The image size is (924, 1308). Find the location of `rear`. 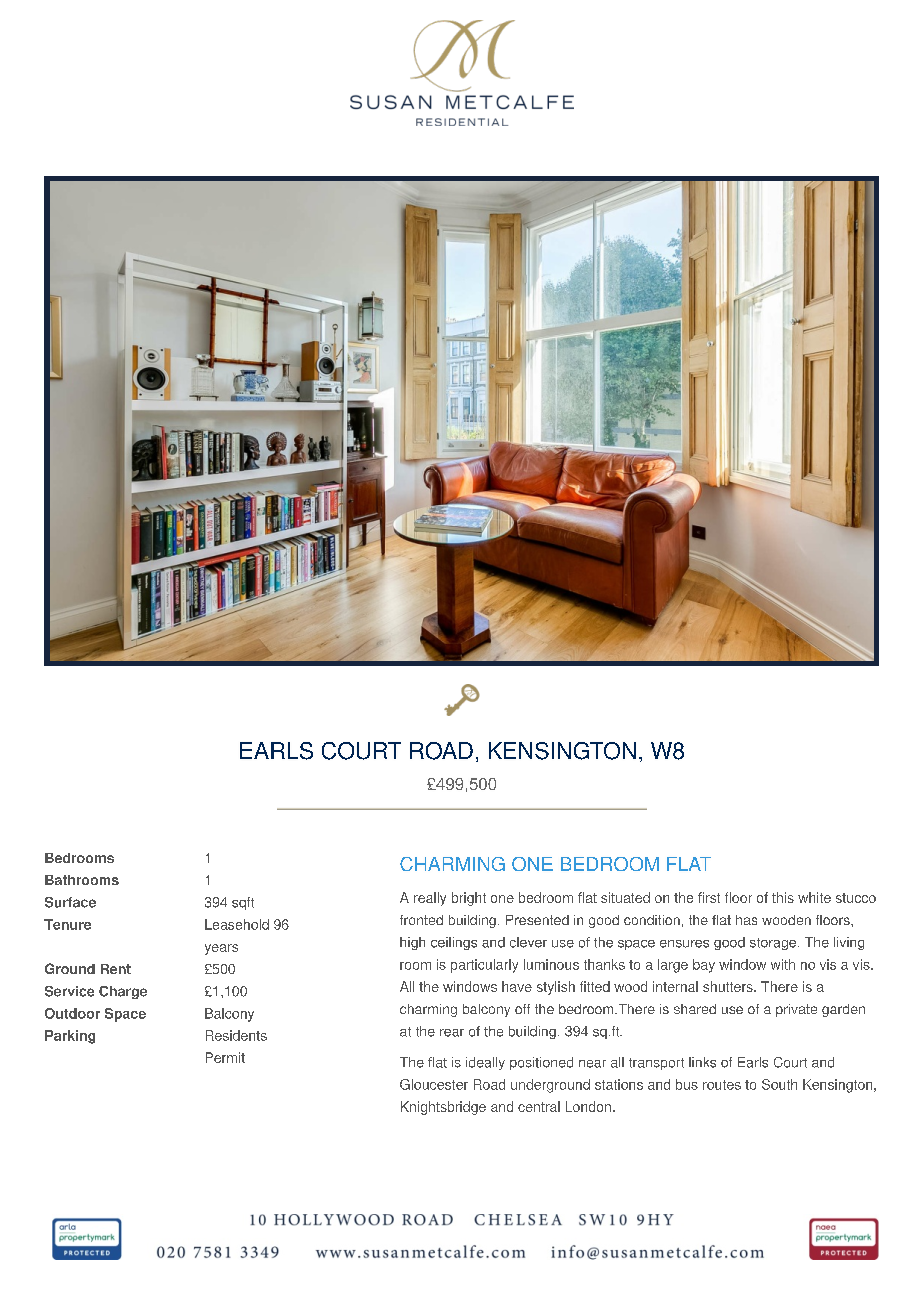

rear is located at coordinates (452, 1033).
